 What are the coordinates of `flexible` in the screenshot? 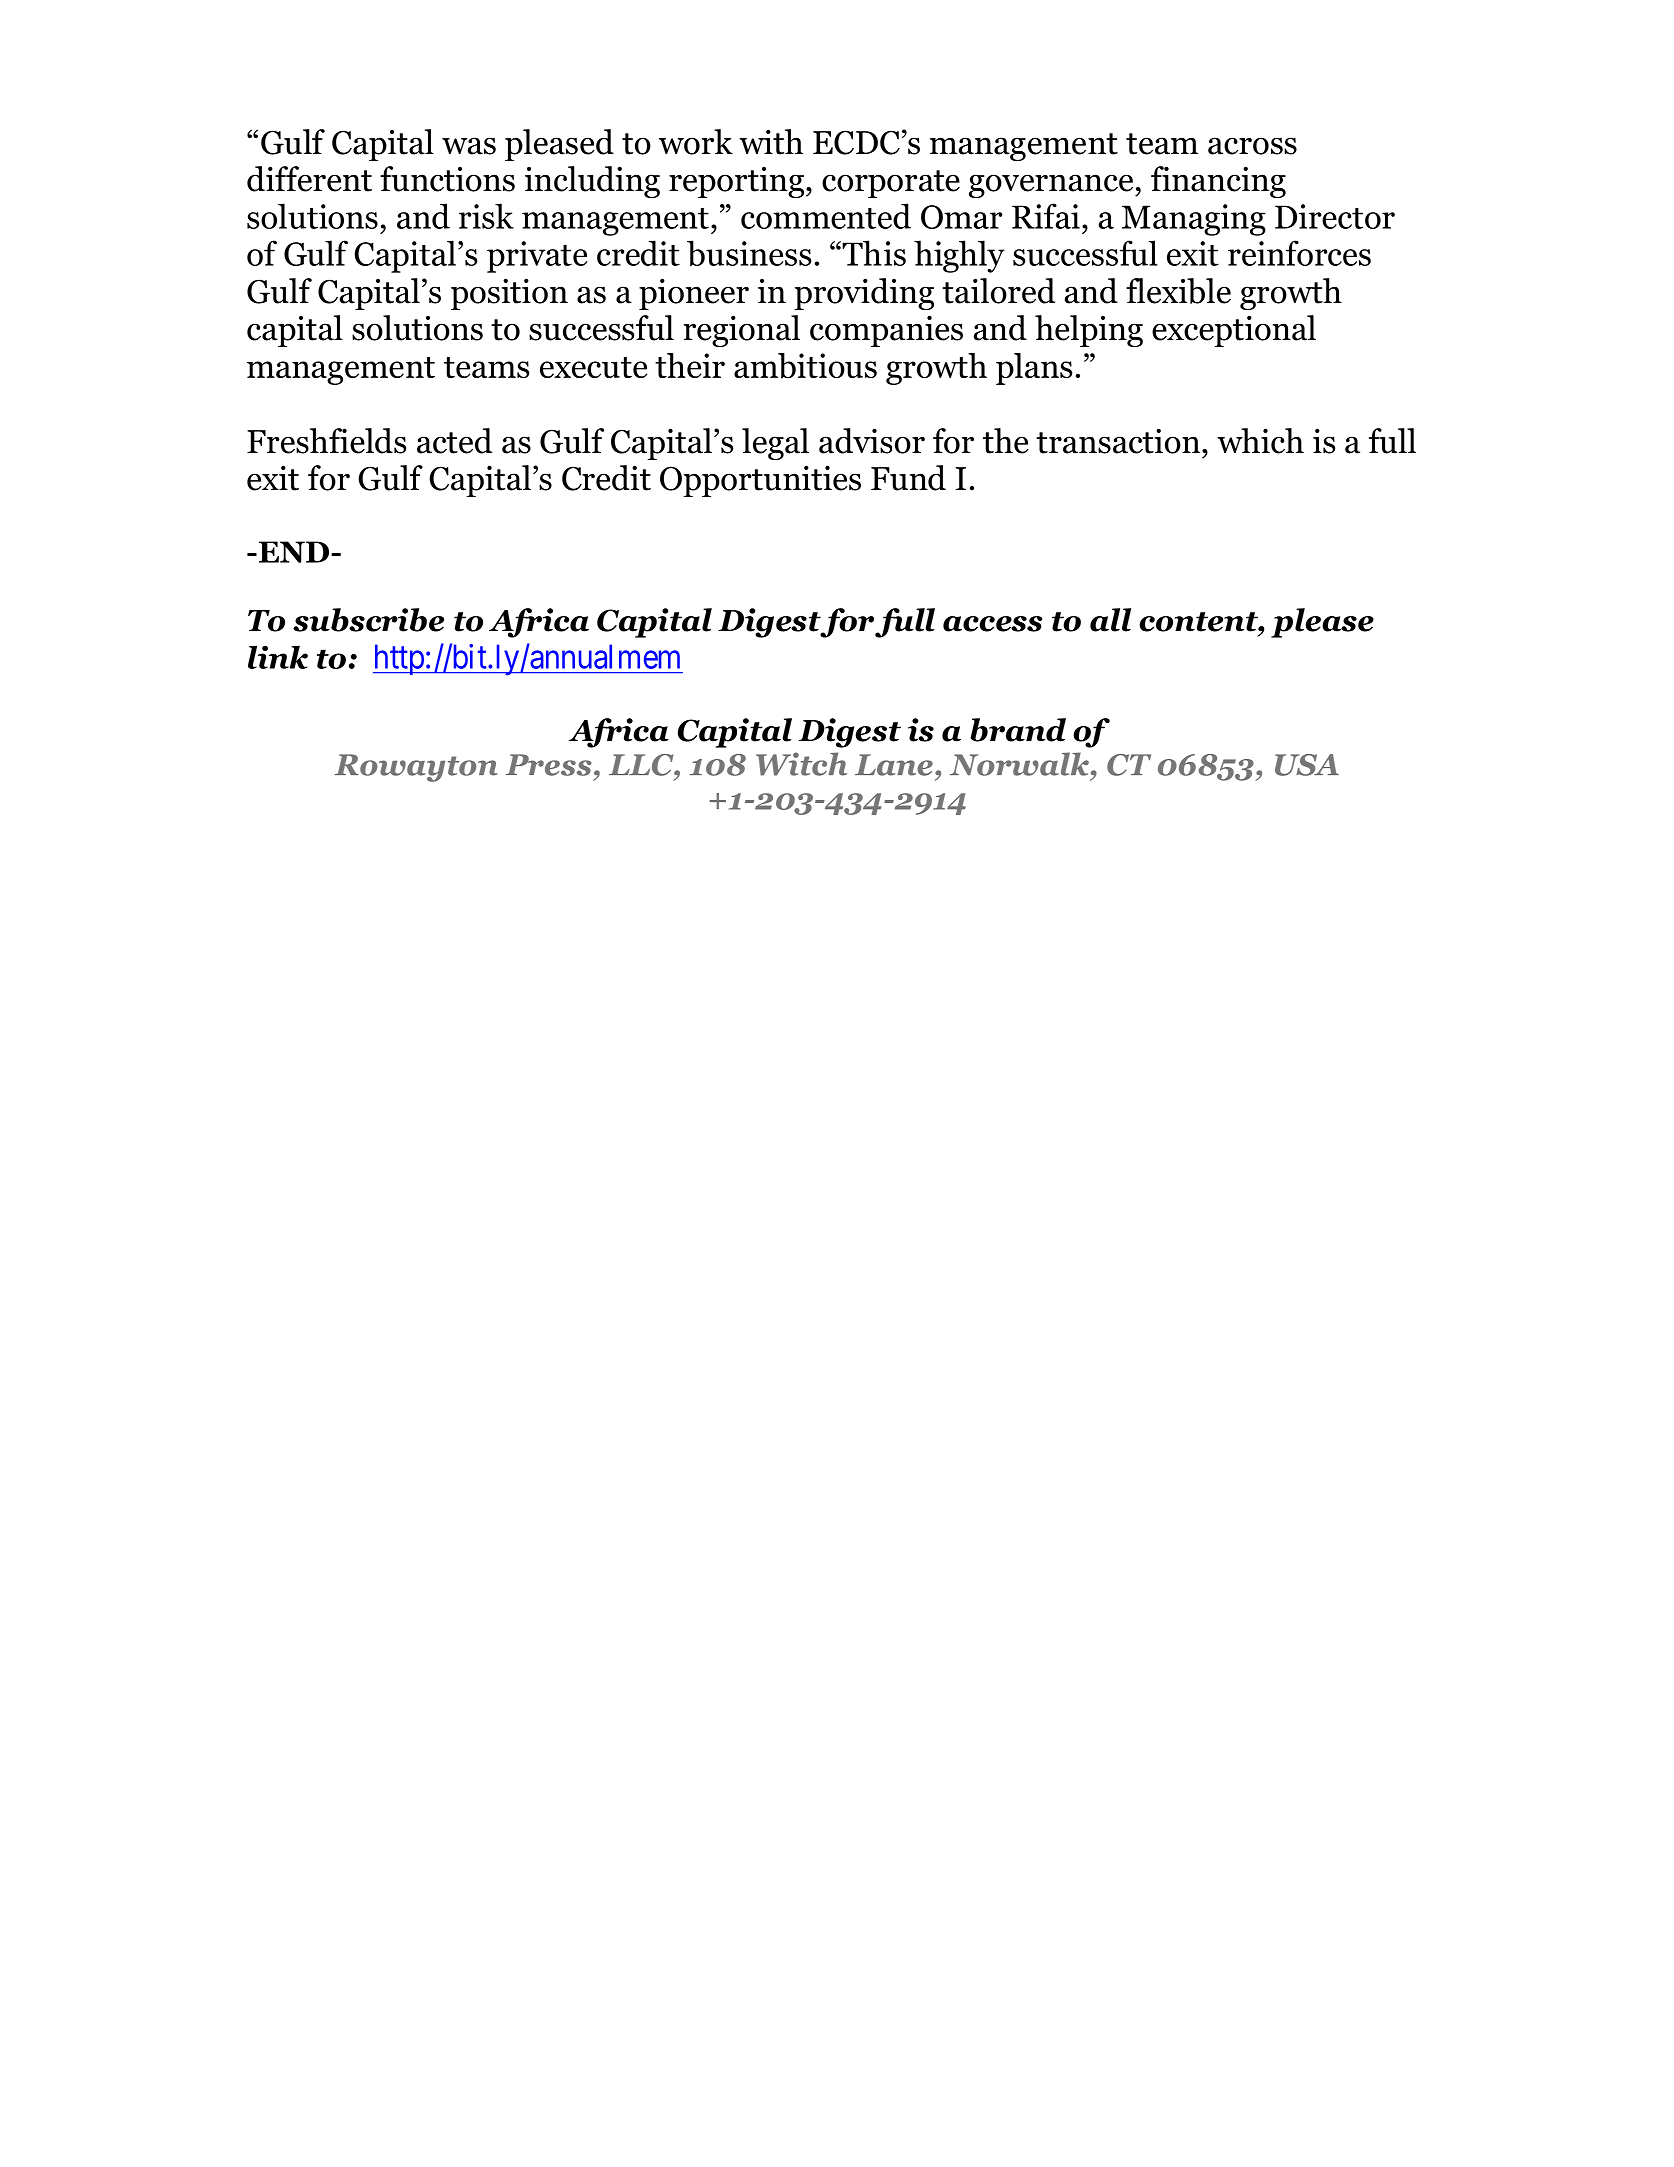 It's located at (1178, 291).
